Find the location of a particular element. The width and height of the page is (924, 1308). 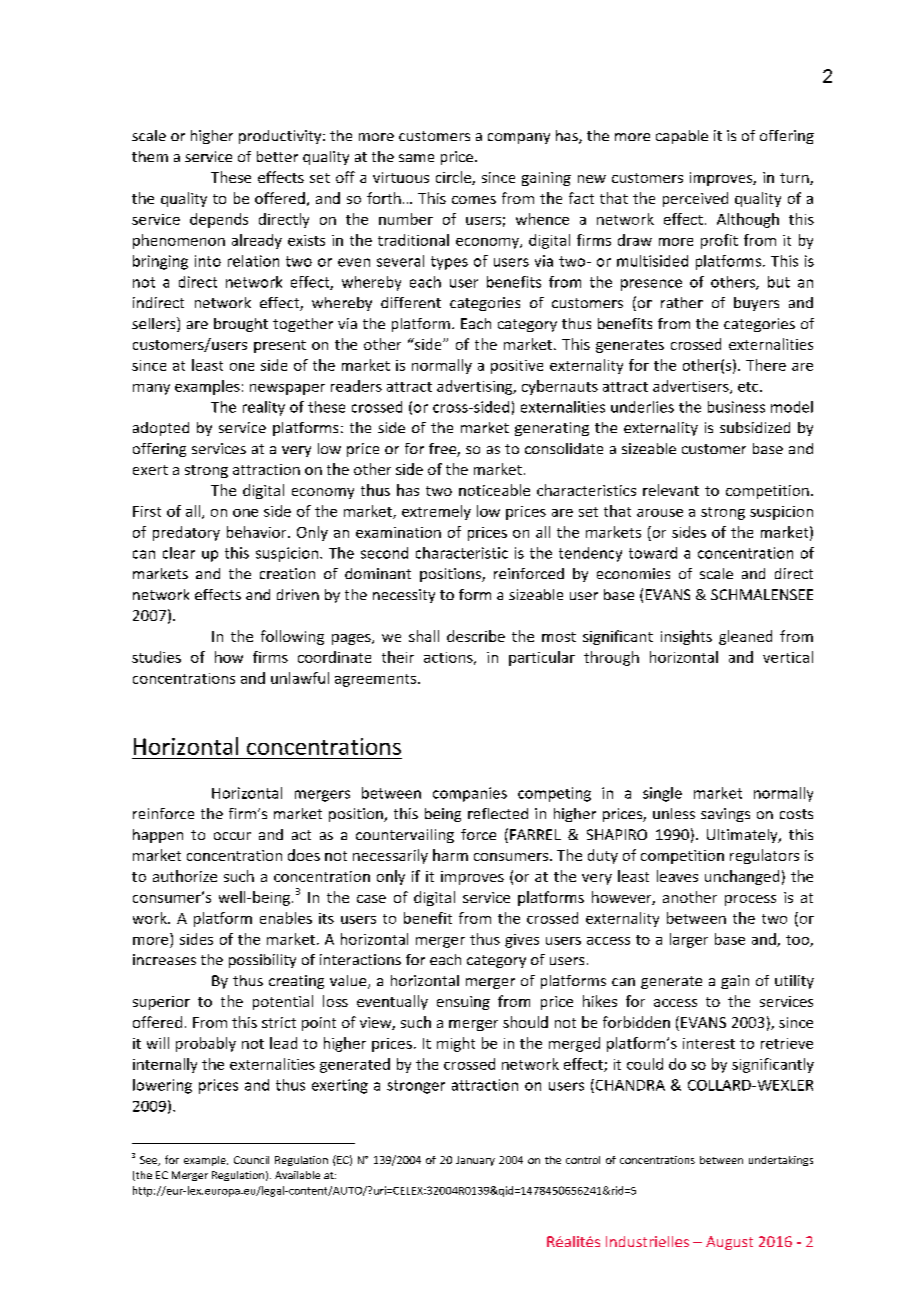

January is located at coordinates (475, 1161).
